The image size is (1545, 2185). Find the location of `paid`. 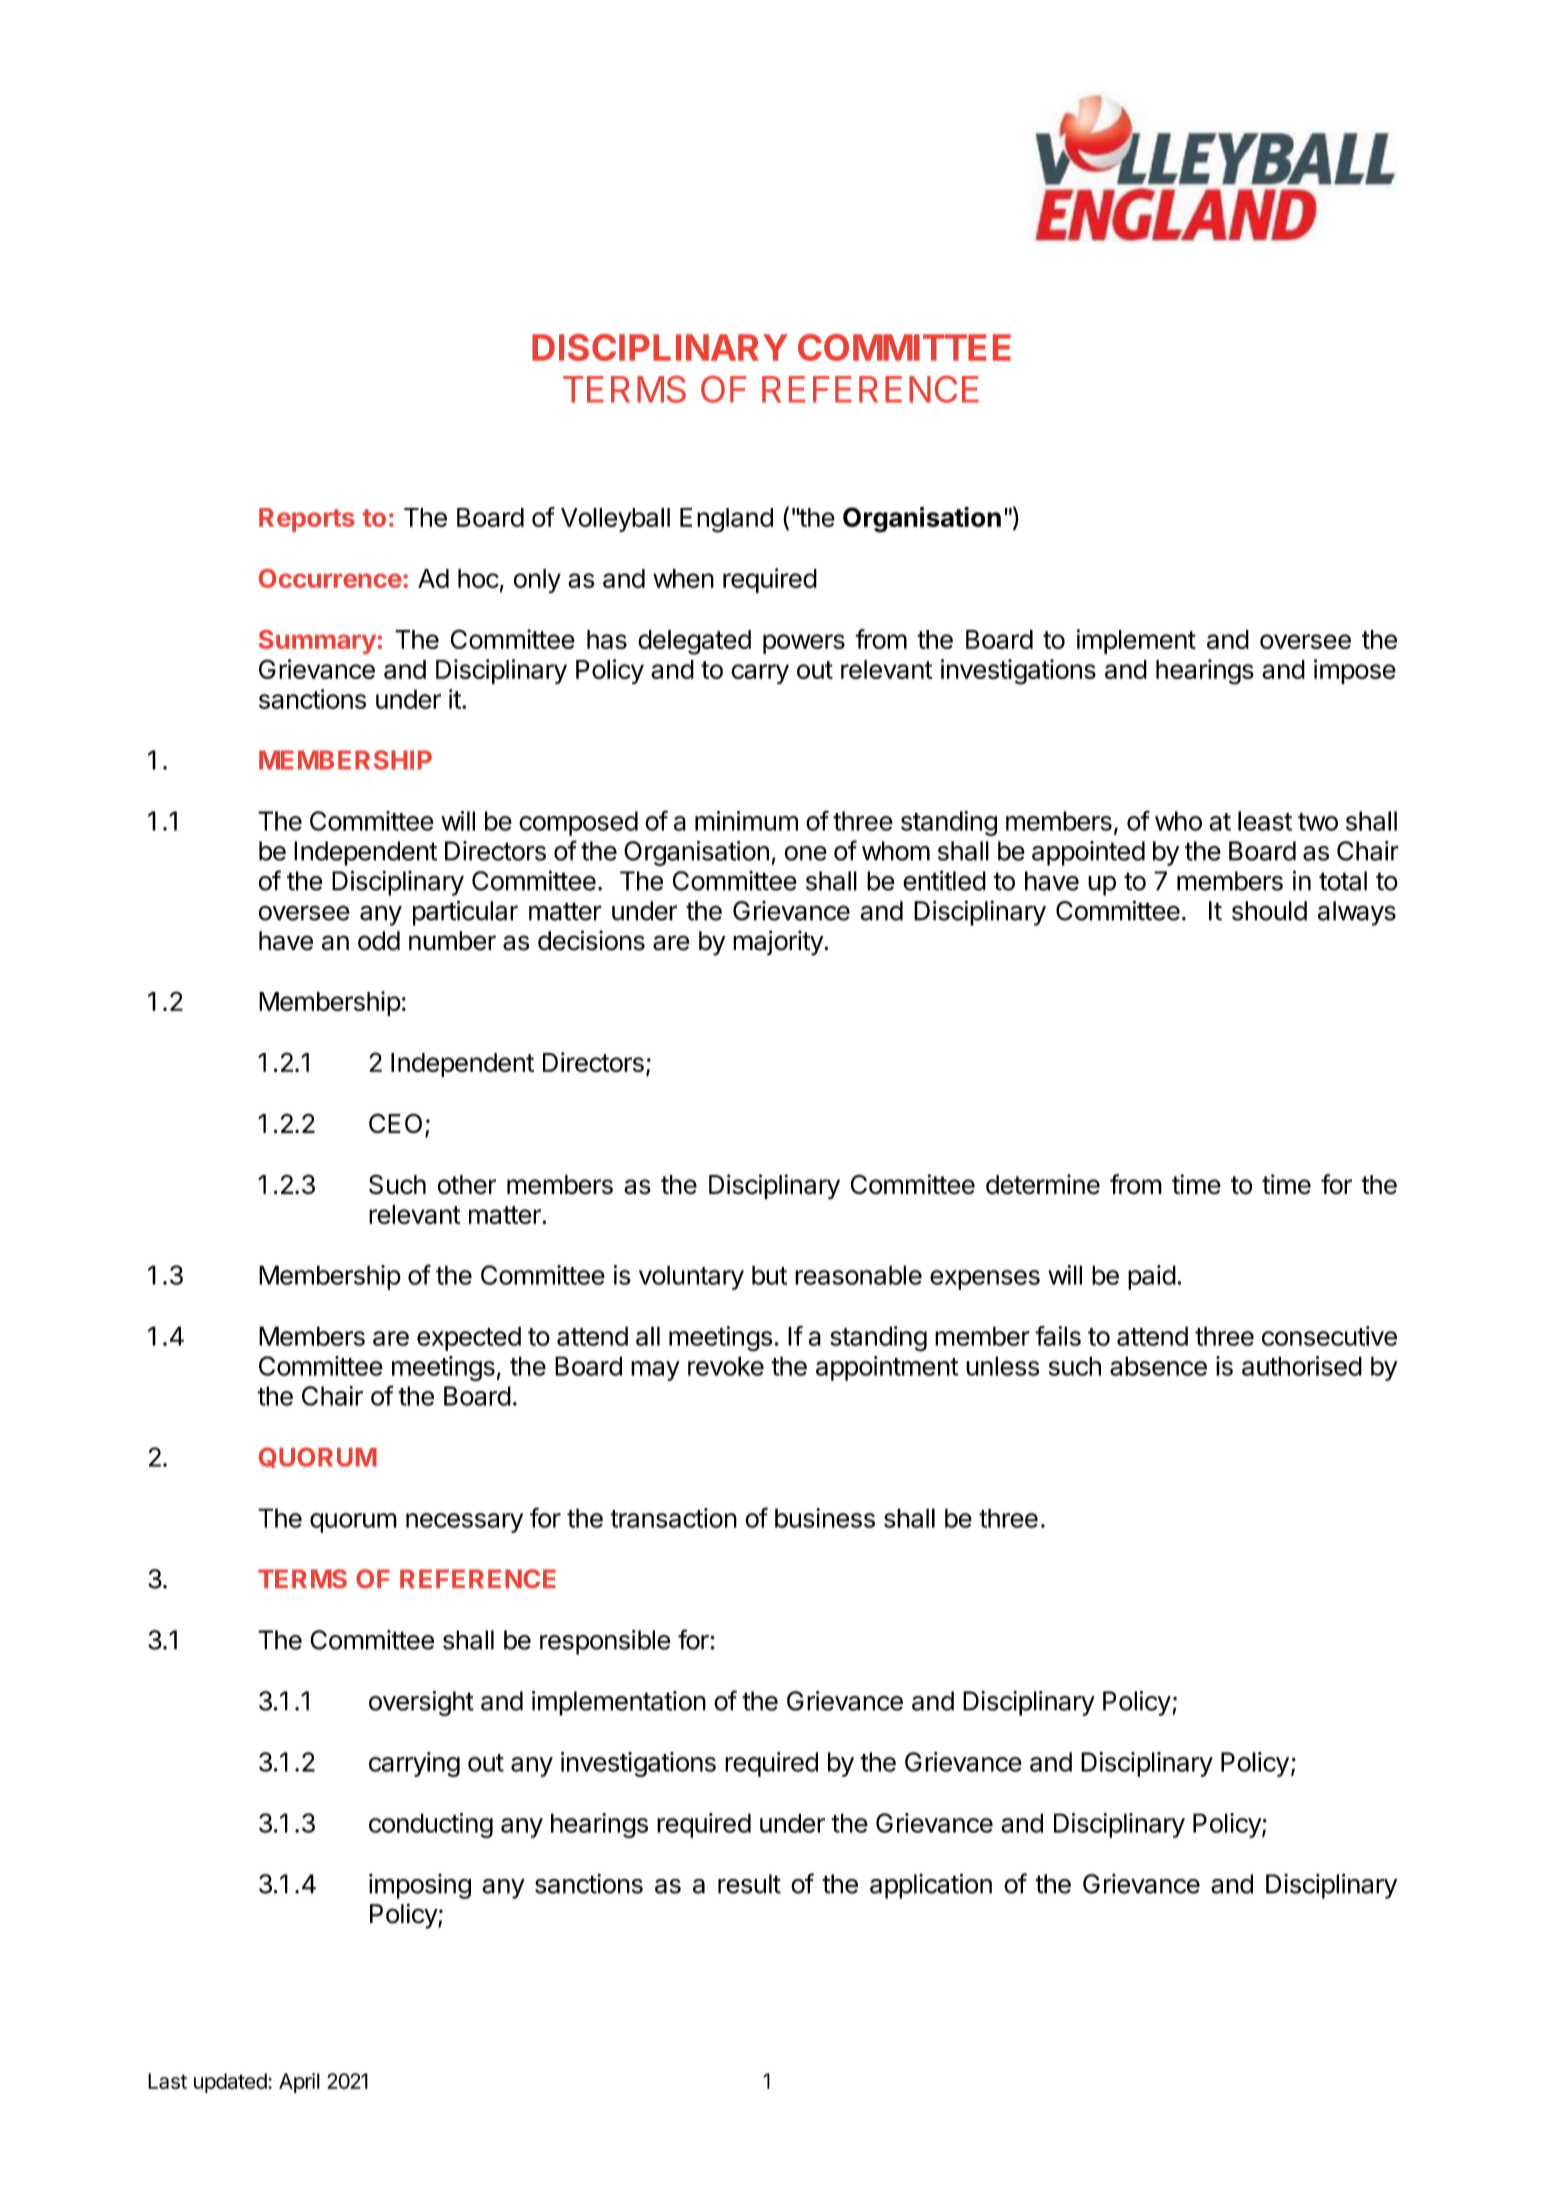

paid is located at coordinates (1152, 1277).
